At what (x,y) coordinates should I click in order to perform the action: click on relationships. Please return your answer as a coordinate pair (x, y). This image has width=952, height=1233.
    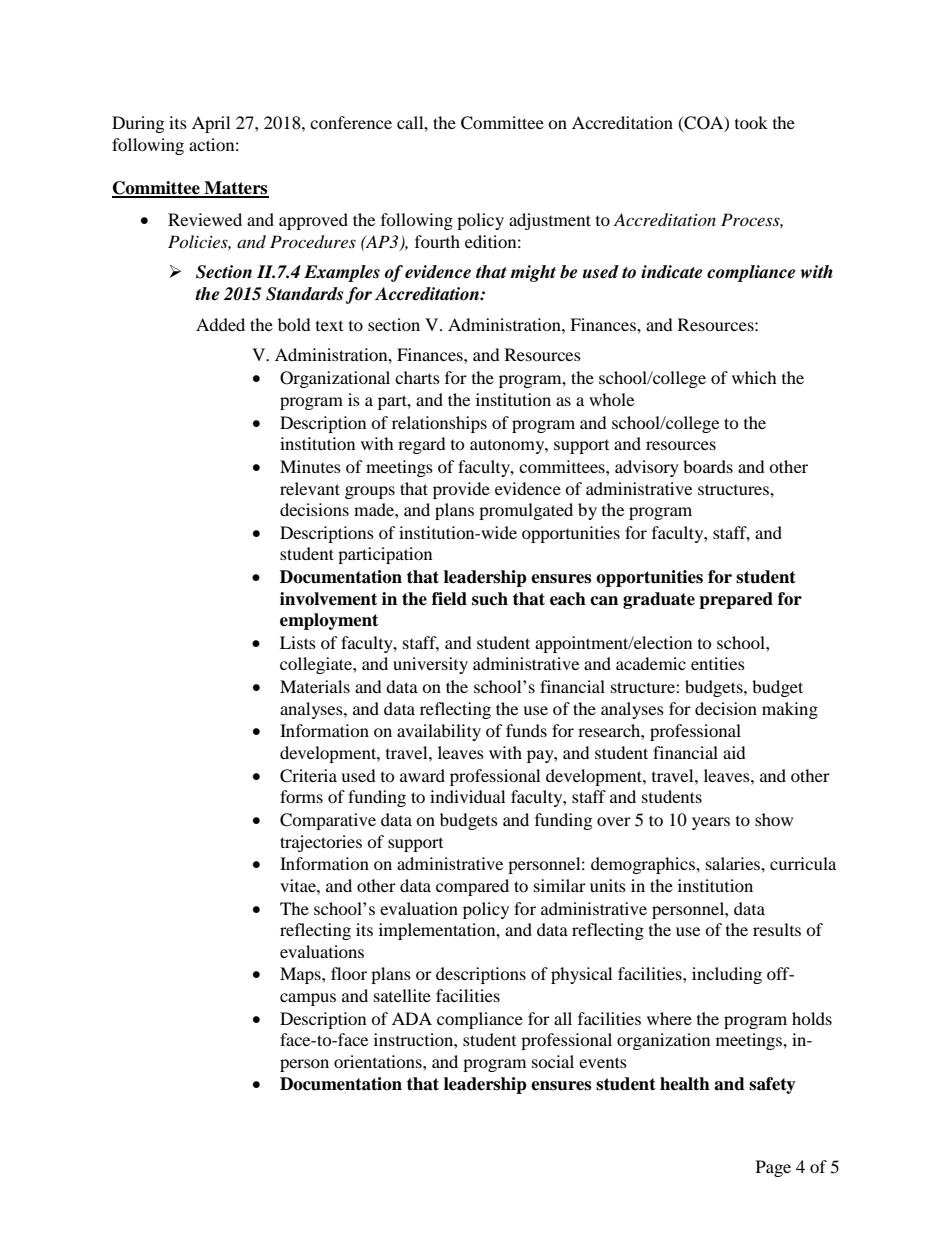
    Looking at the image, I should click on (439, 424).
